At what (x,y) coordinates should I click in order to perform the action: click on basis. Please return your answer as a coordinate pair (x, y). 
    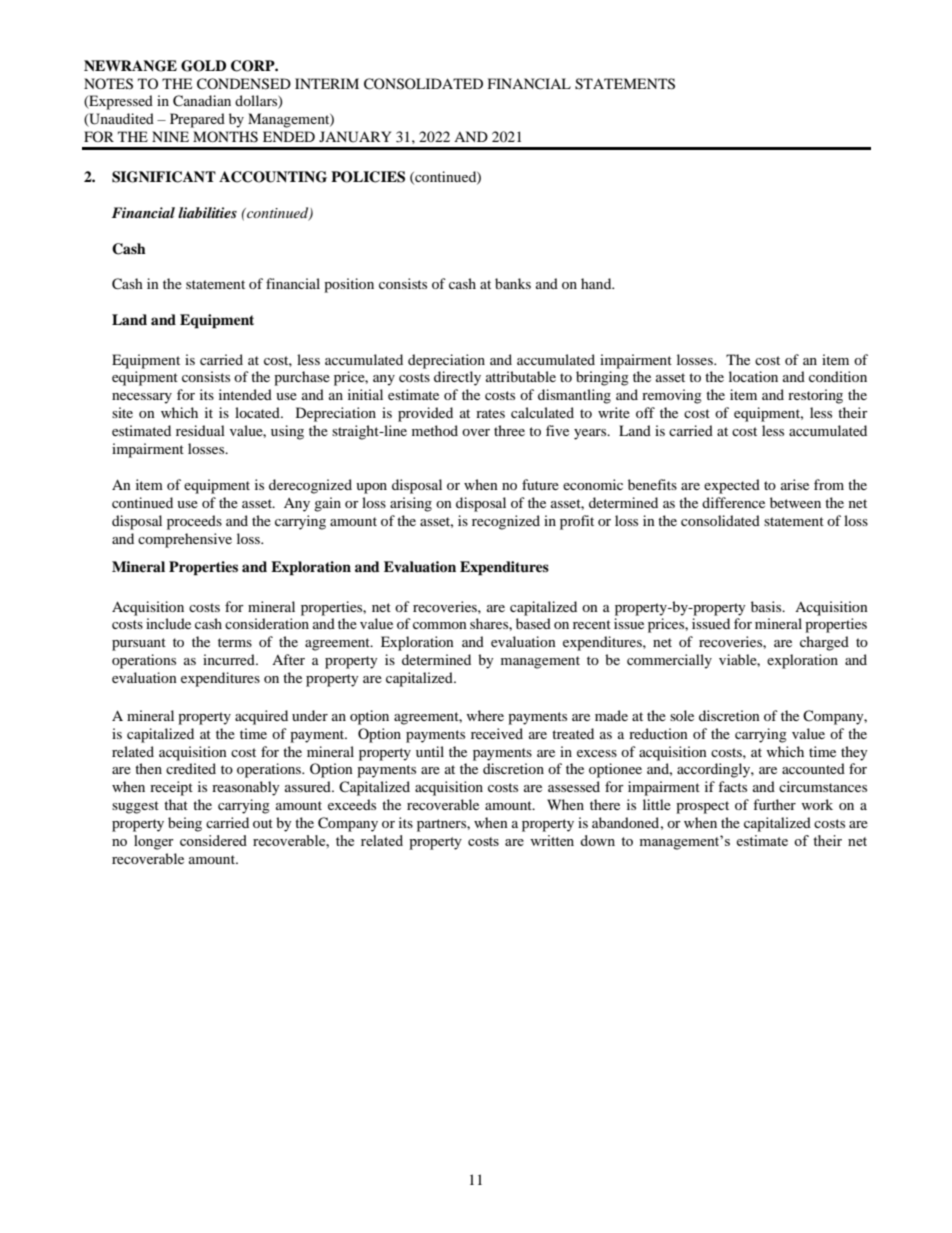
    Looking at the image, I should click on (767, 606).
